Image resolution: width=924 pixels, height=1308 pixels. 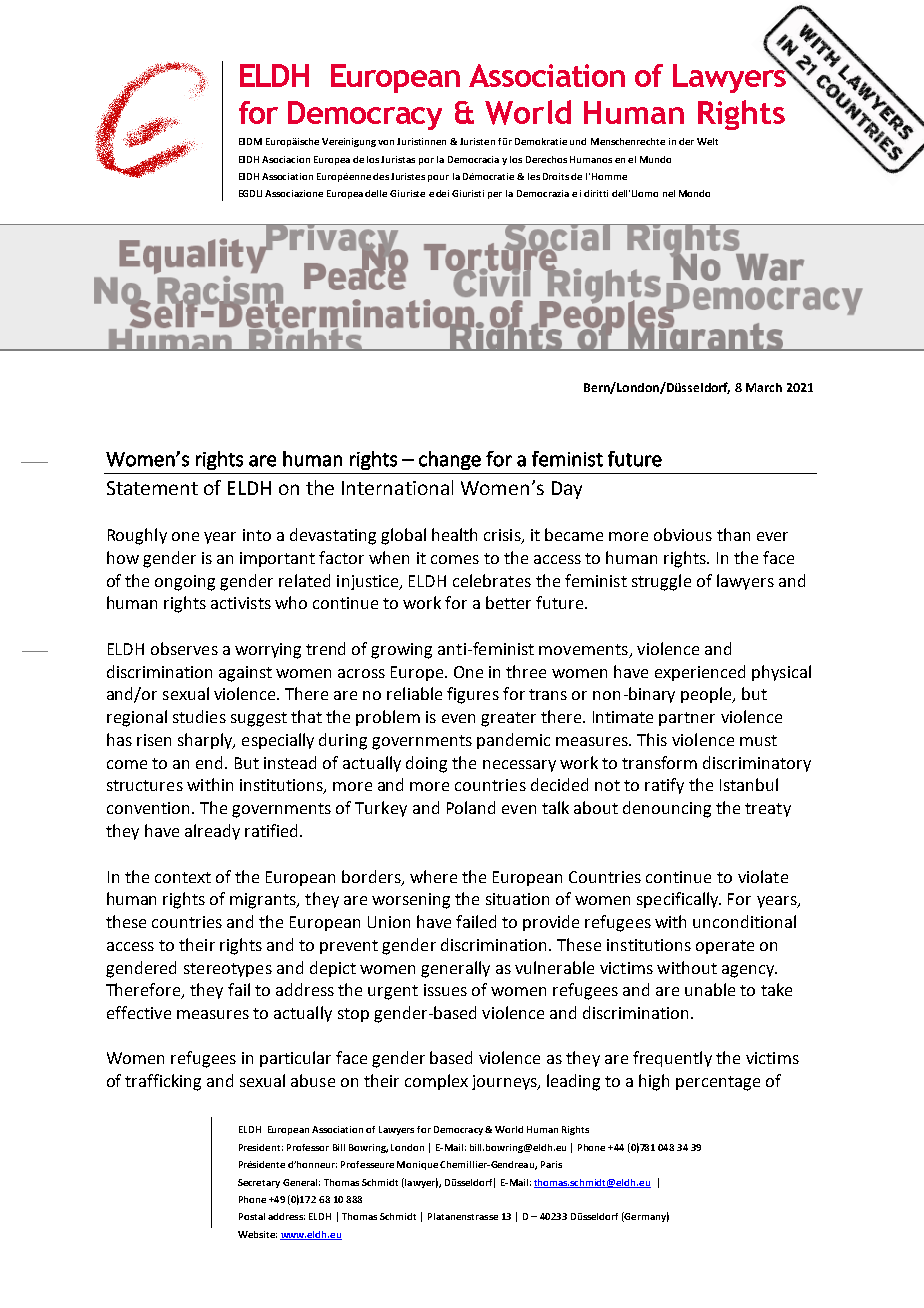 What do you see at coordinates (259, 1183) in the screenshot?
I see `Secretary` at bounding box center [259, 1183].
